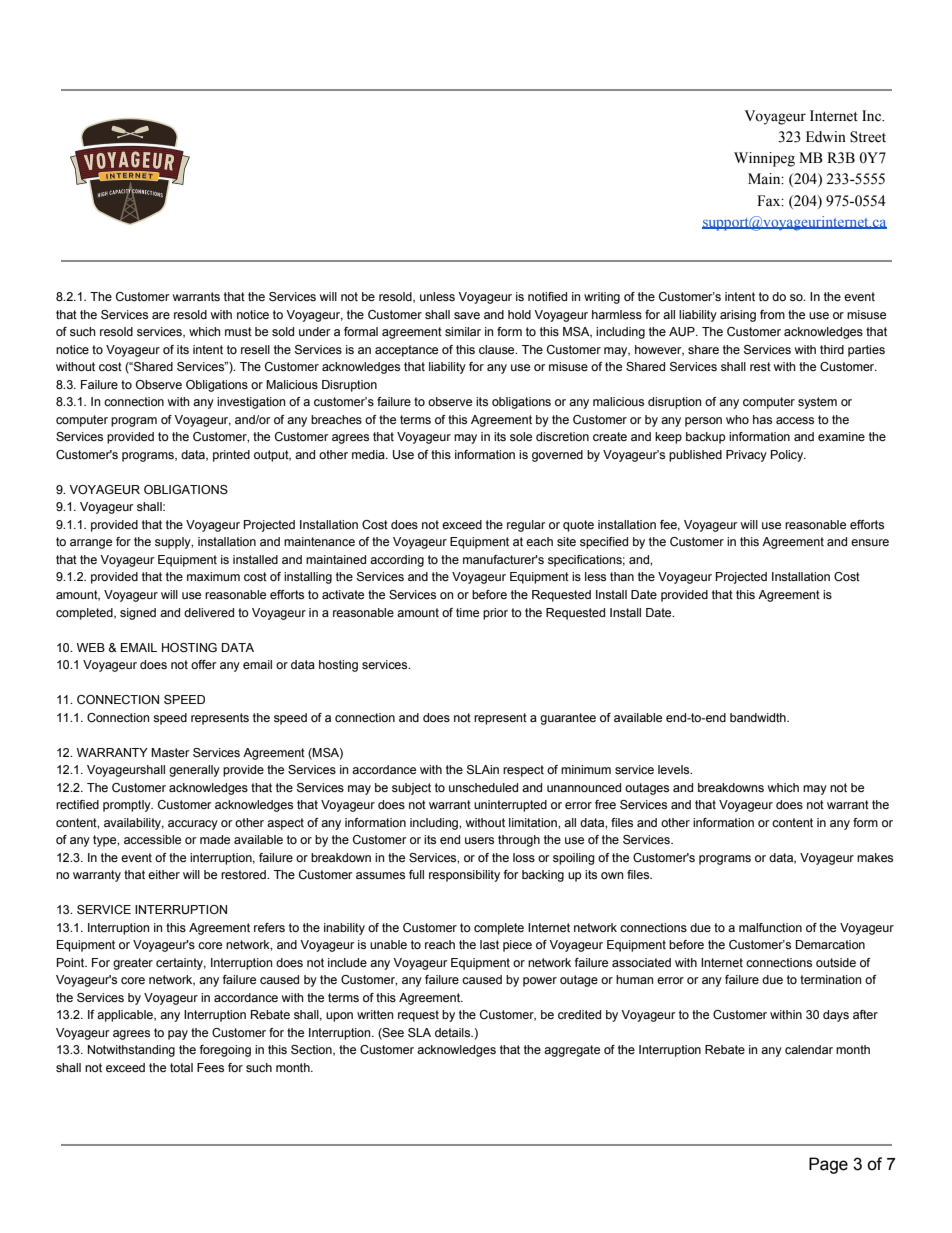 The image size is (952, 1233). I want to click on must, so click(238, 331).
